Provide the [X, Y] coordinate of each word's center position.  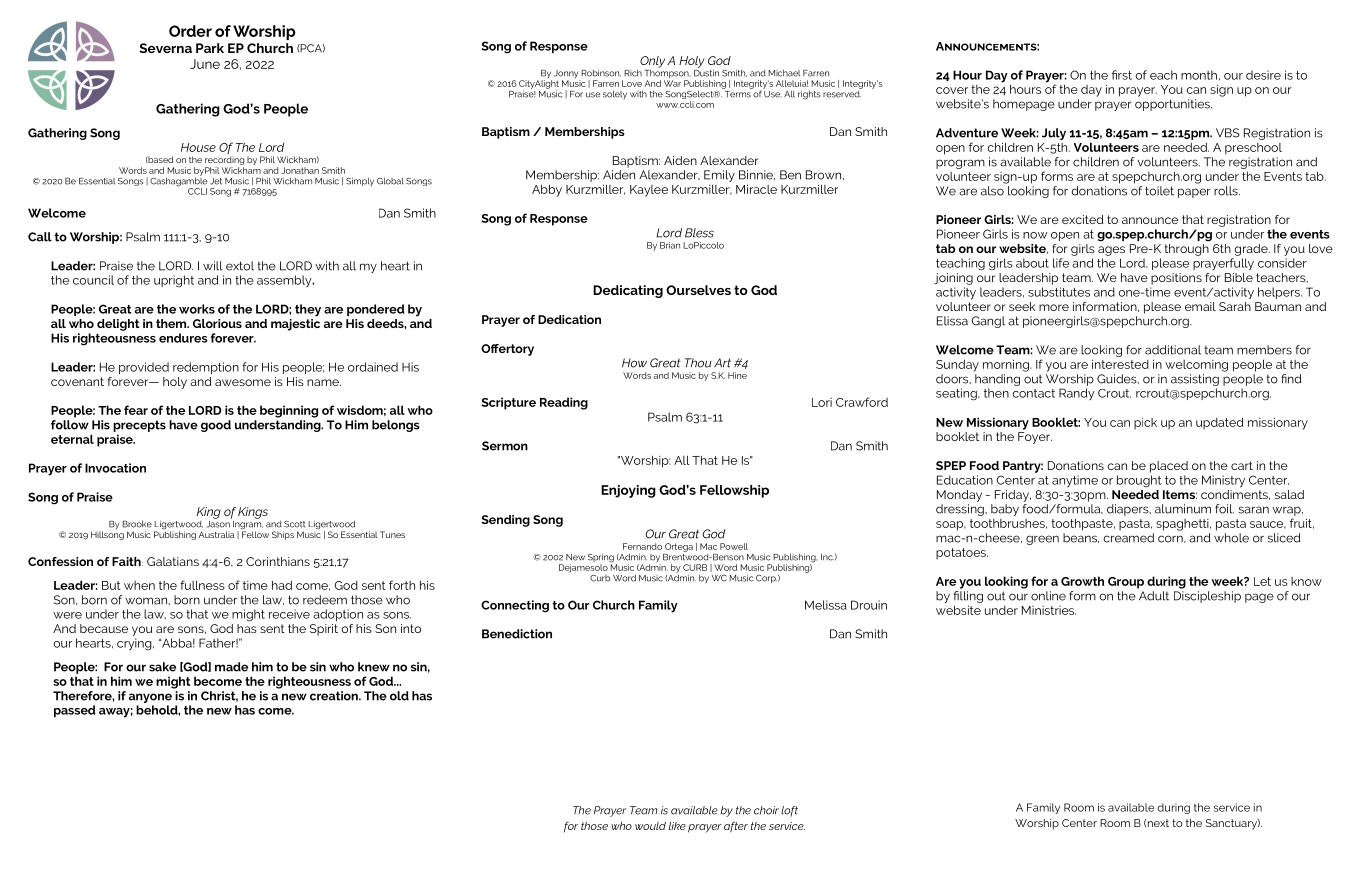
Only [652, 63]
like [677, 826]
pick [1145, 424]
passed [75, 711]
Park [210, 48]
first [1122, 75]
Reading [564, 403]
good [216, 426]
